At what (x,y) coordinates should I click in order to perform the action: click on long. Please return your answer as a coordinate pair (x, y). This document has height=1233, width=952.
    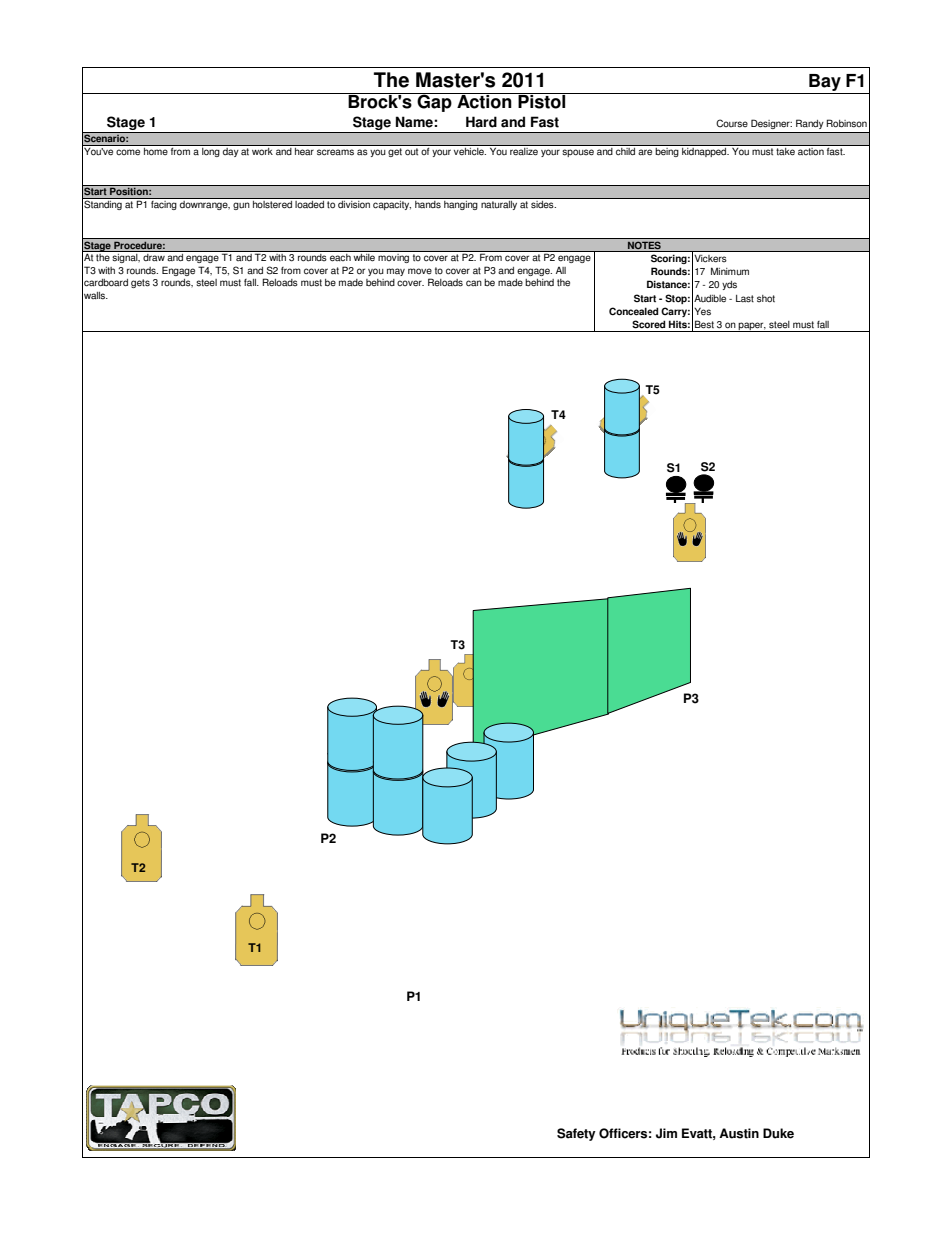
    Looking at the image, I should click on (210, 152).
